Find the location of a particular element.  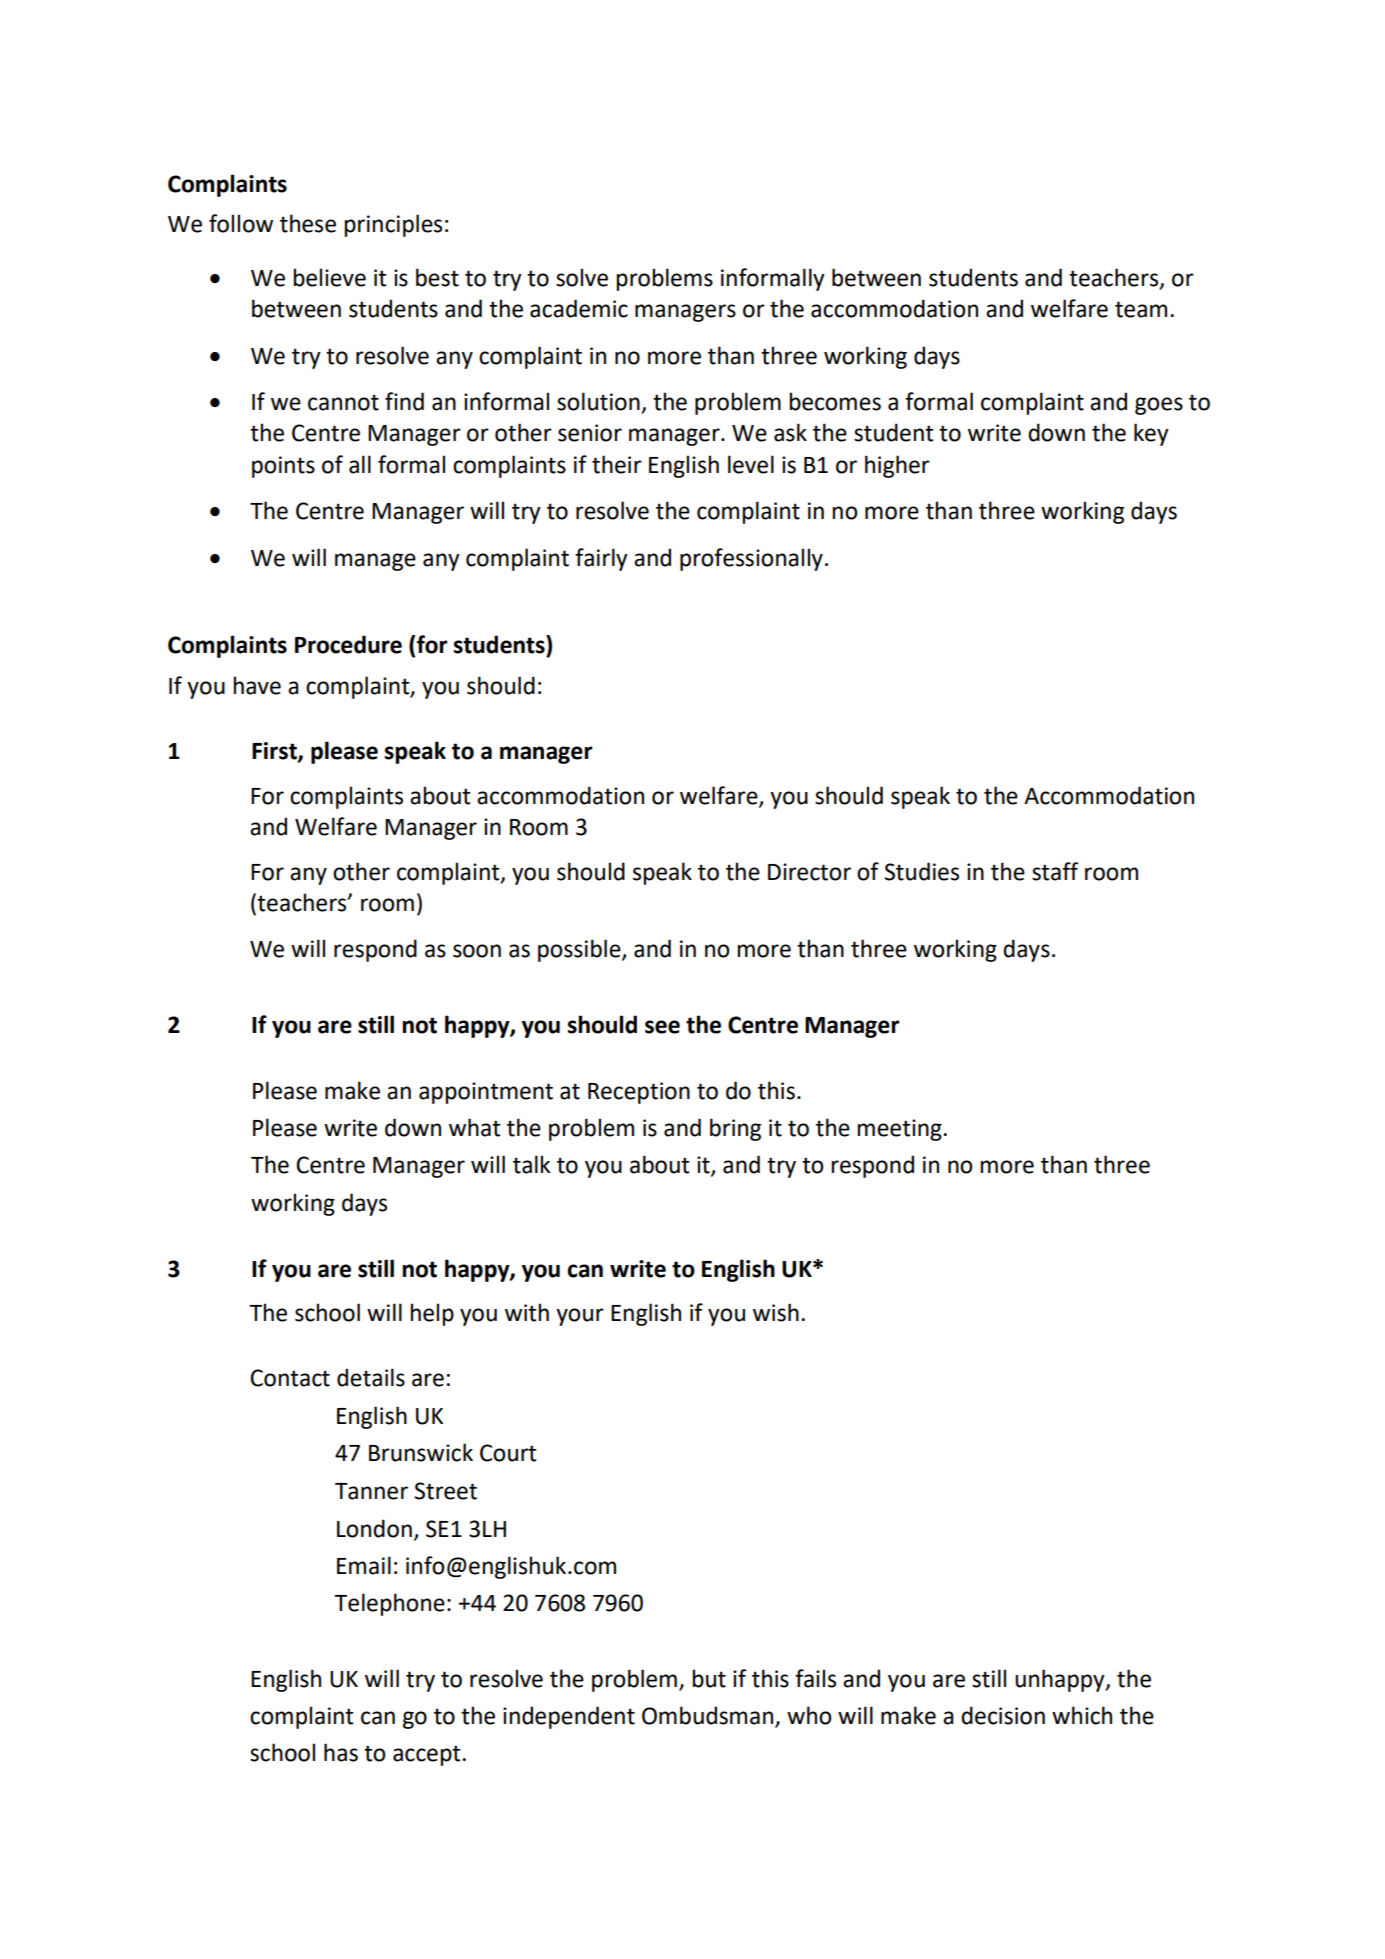

academic is located at coordinates (579, 308).
